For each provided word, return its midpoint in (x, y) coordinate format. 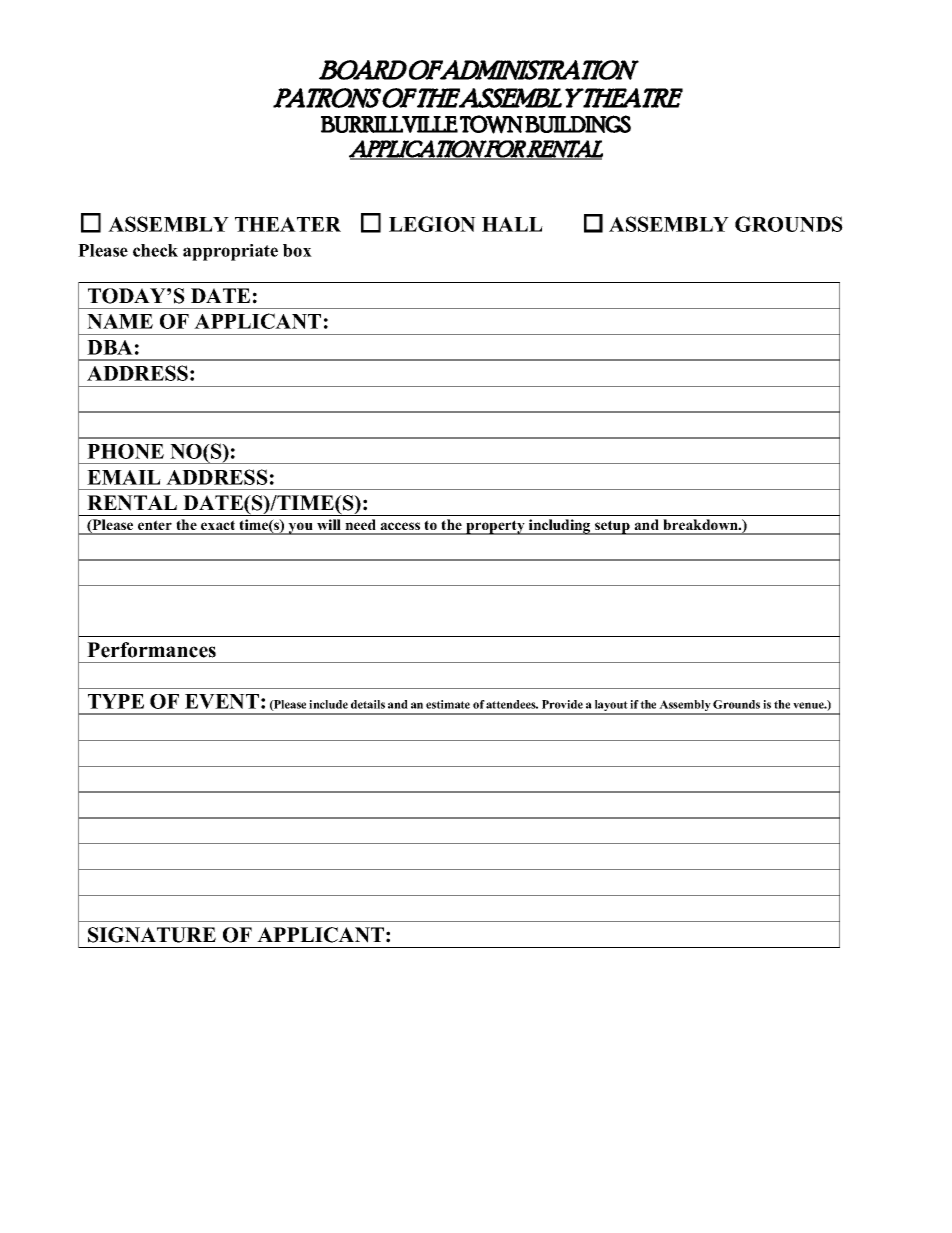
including (560, 527)
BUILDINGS (578, 124)
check (155, 250)
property (495, 527)
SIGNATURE (152, 935)
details (368, 704)
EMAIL (124, 477)
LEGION (432, 224)
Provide (562, 704)
